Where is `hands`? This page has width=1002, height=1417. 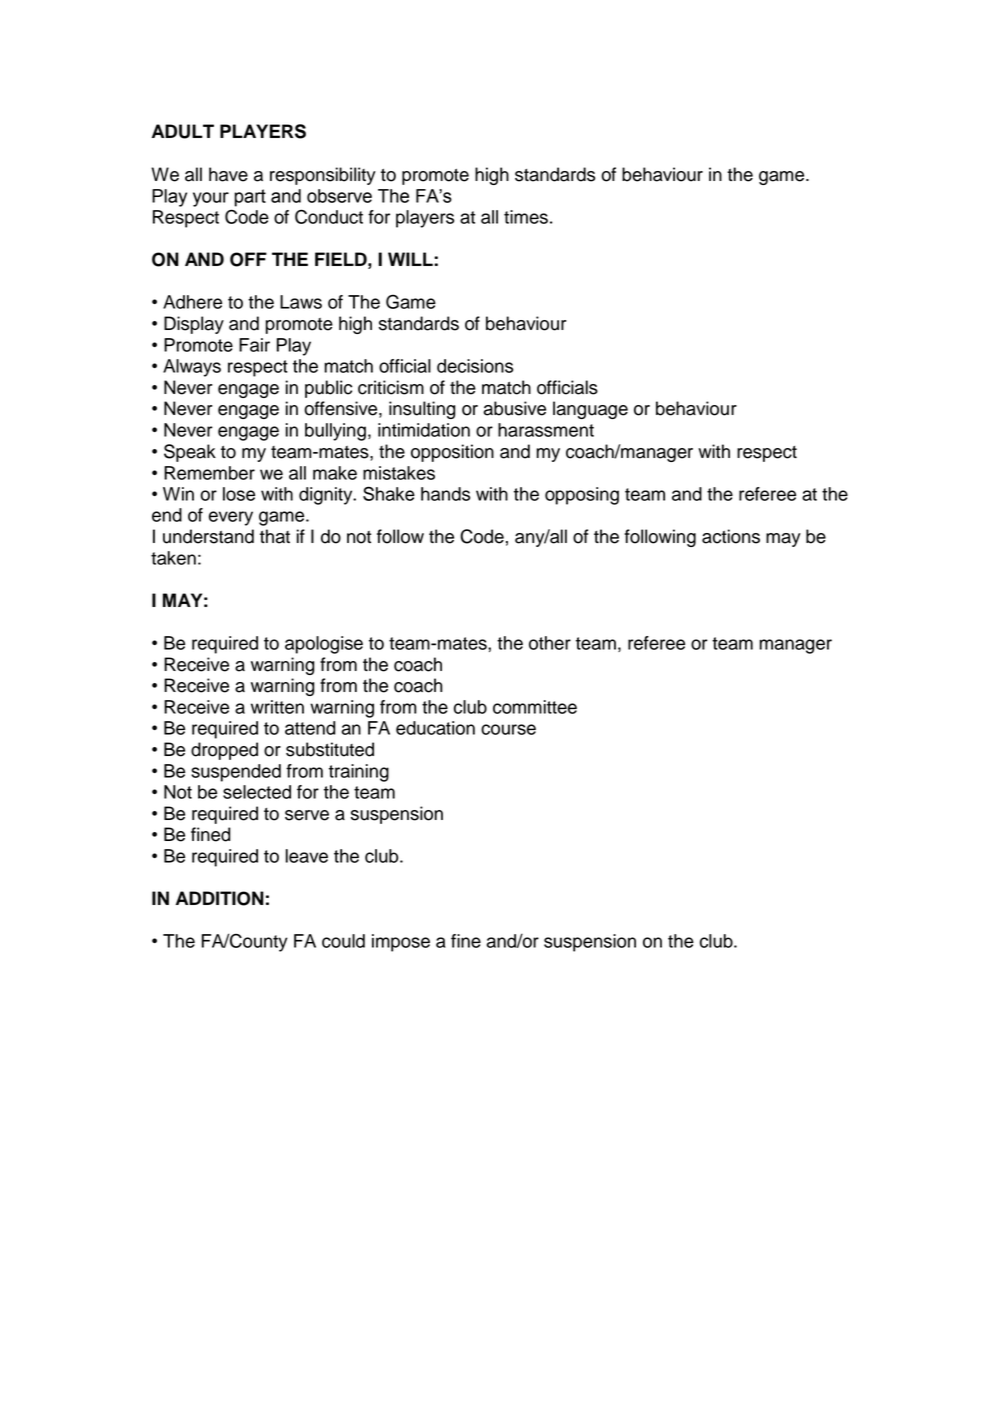
hands is located at coordinates (445, 494).
